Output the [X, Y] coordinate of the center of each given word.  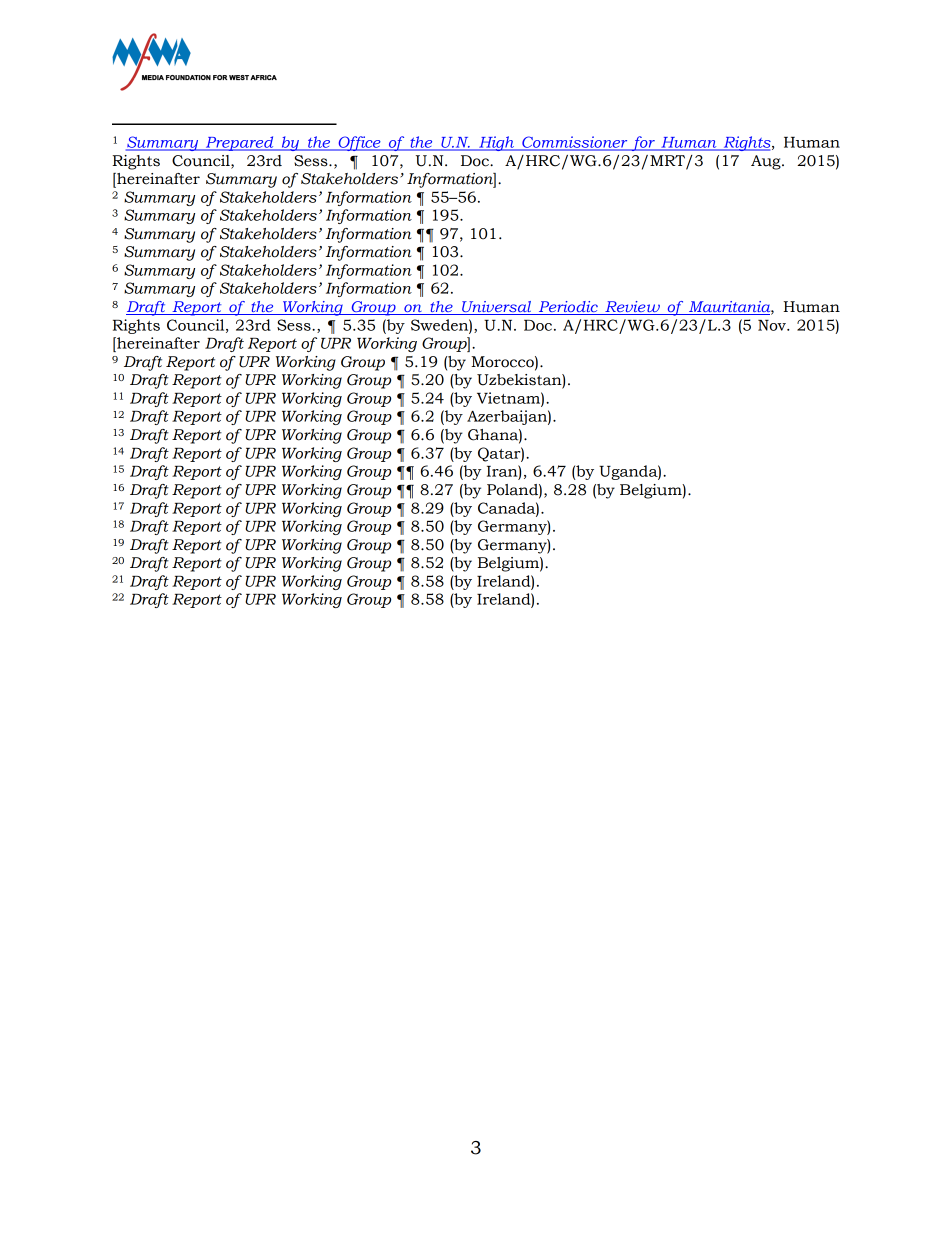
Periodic [568, 308]
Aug [767, 162]
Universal [497, 308]
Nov [773, 325]
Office [359, 143]
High [496, 143]
